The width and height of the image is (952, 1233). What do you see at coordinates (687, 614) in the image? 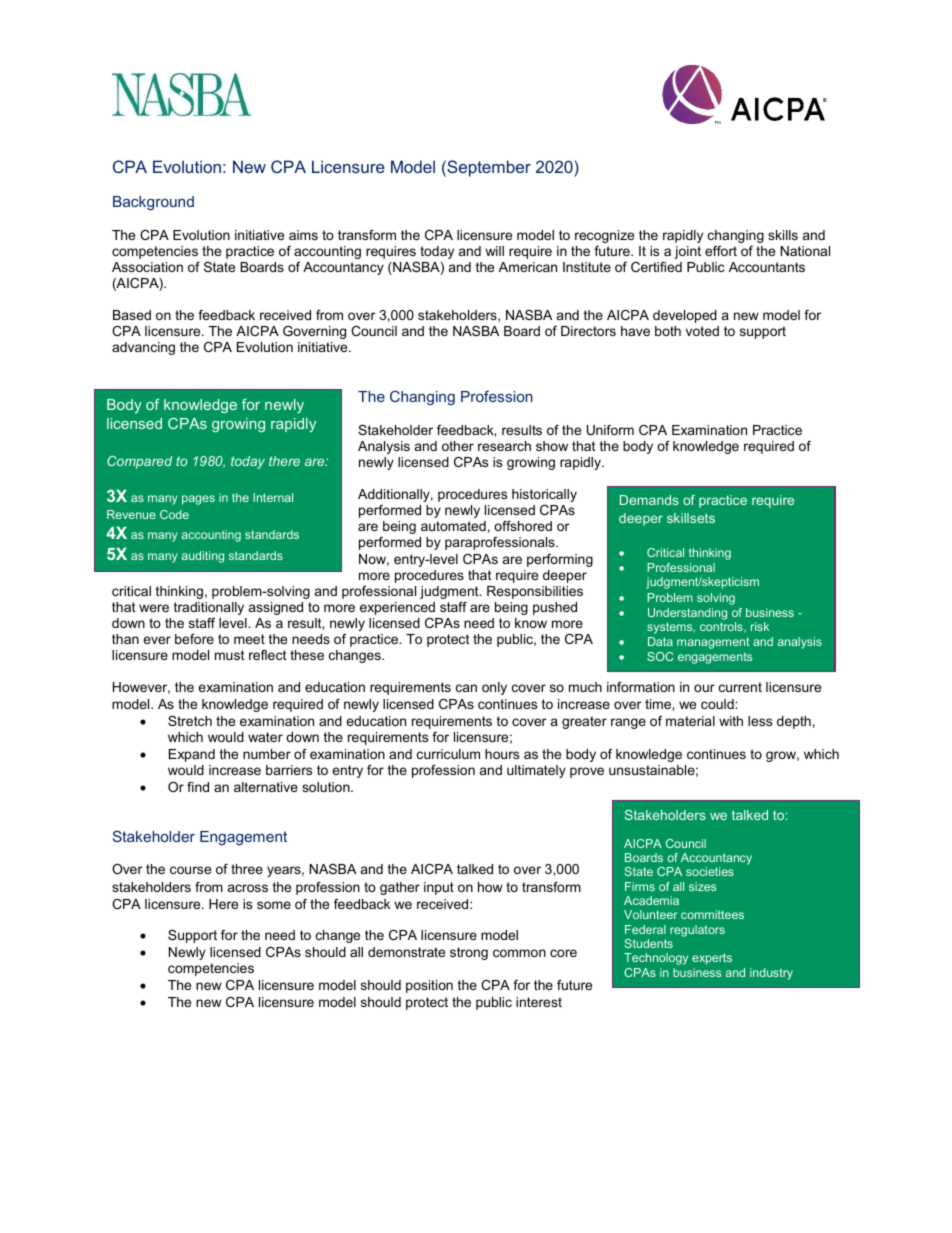
I see `Understanding` at bounding box center [687, 614].
